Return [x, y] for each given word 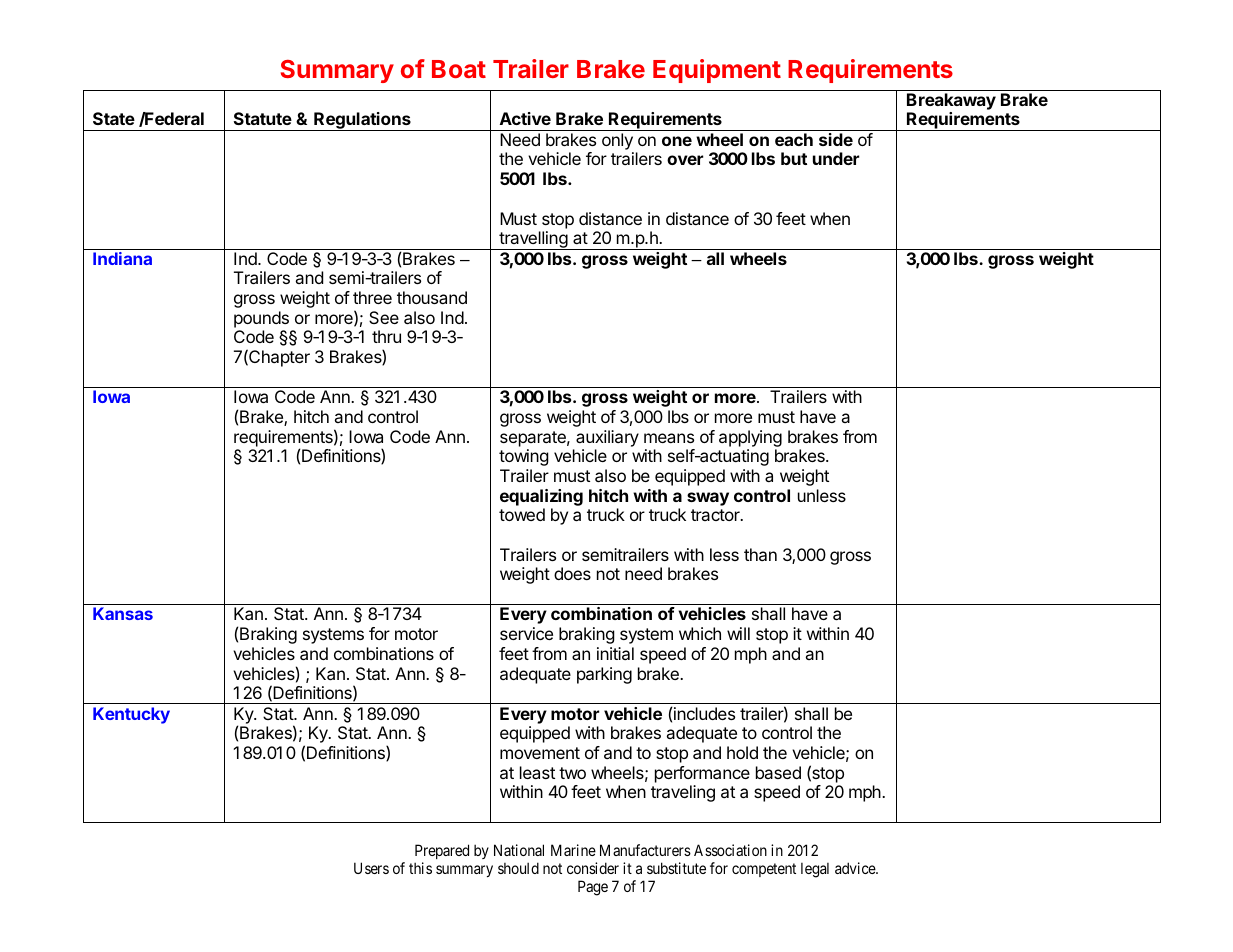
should [518, 868]
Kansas [123, 613]
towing [524, 457]
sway [708, 499]
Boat [459, 69]
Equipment [717, 71]
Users [371, 868]
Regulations [362, 121]
